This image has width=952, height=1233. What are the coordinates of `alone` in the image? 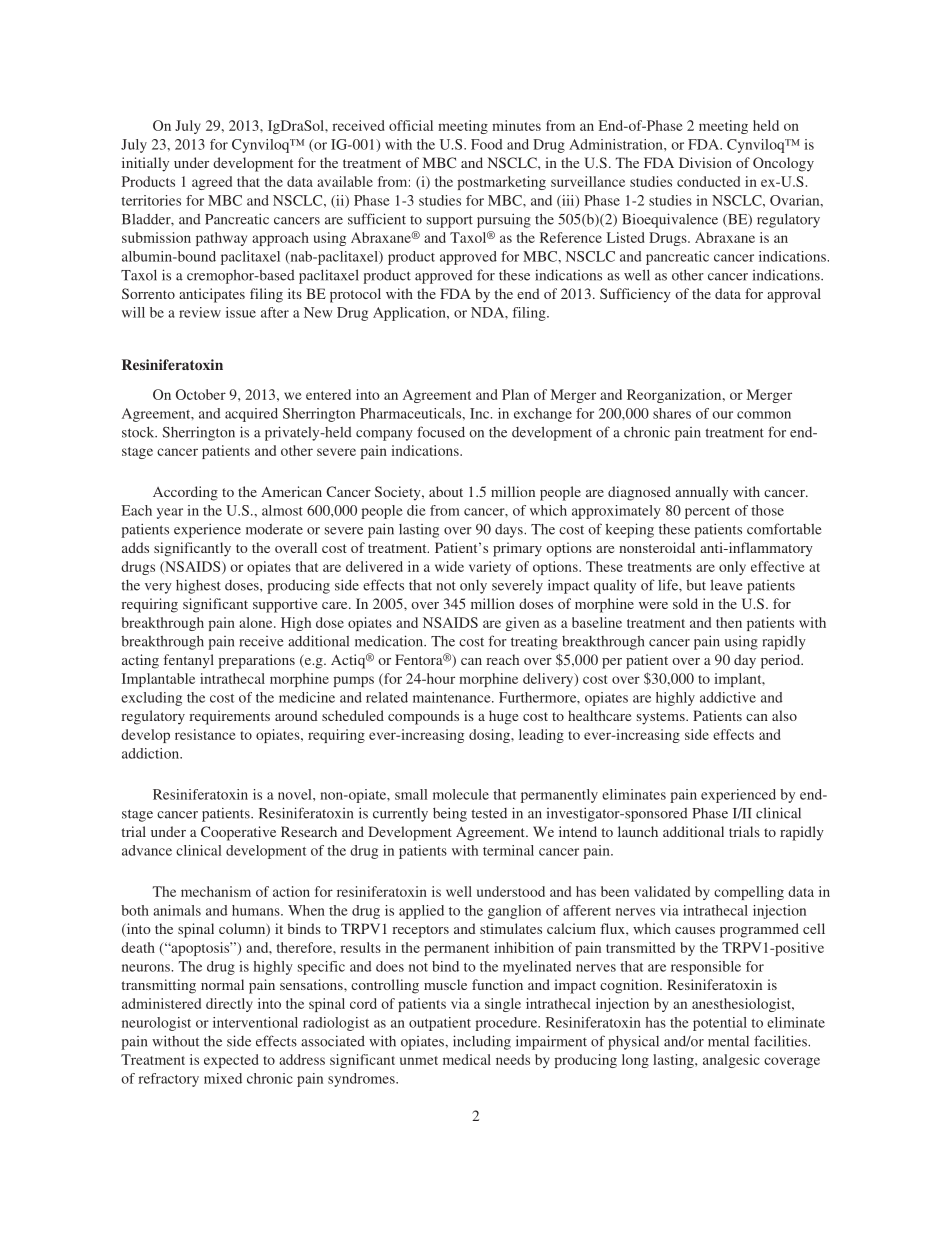 It's located at (257, 622).
